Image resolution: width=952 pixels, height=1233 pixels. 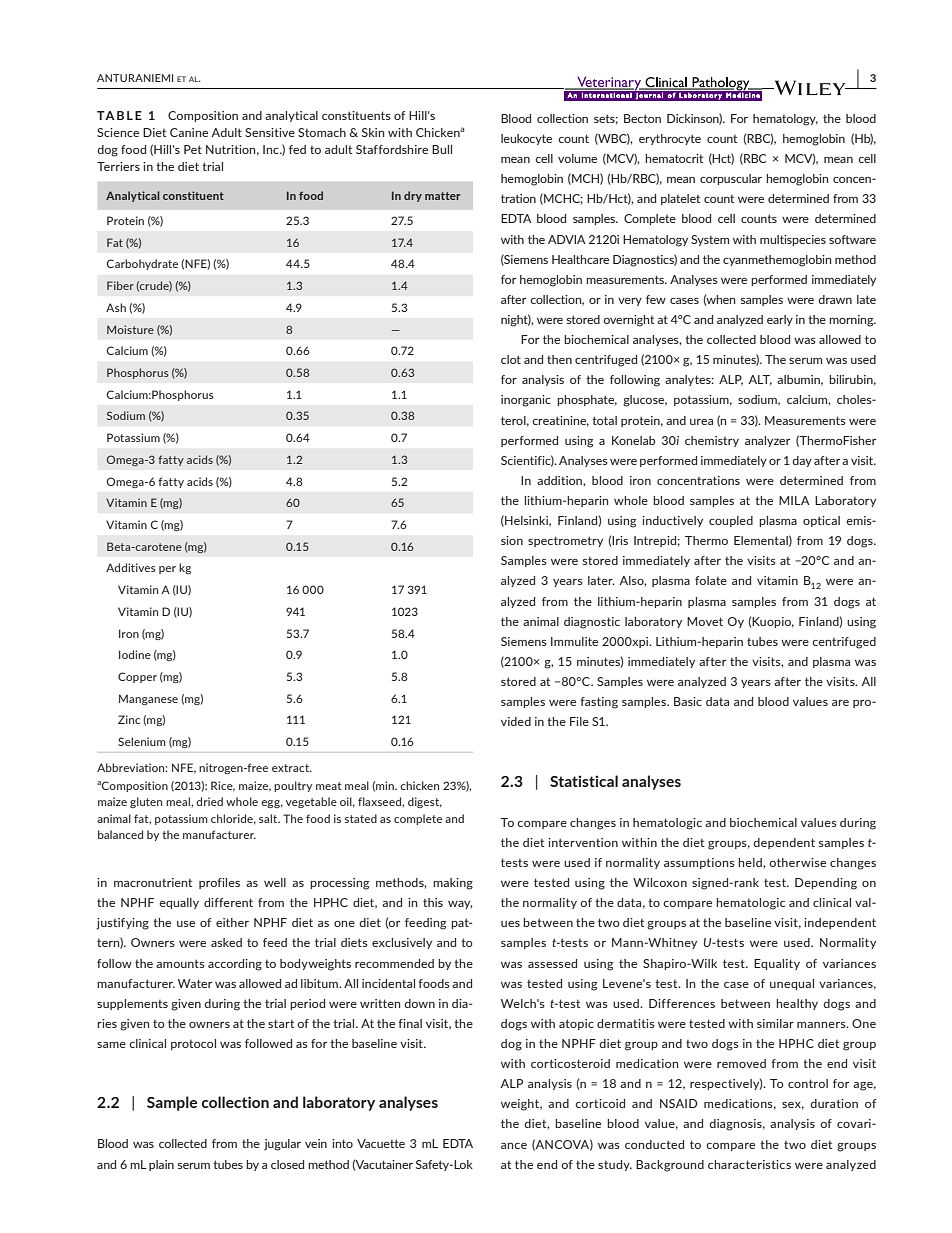 I want to click on plain, so click(x=161, y=1165).
